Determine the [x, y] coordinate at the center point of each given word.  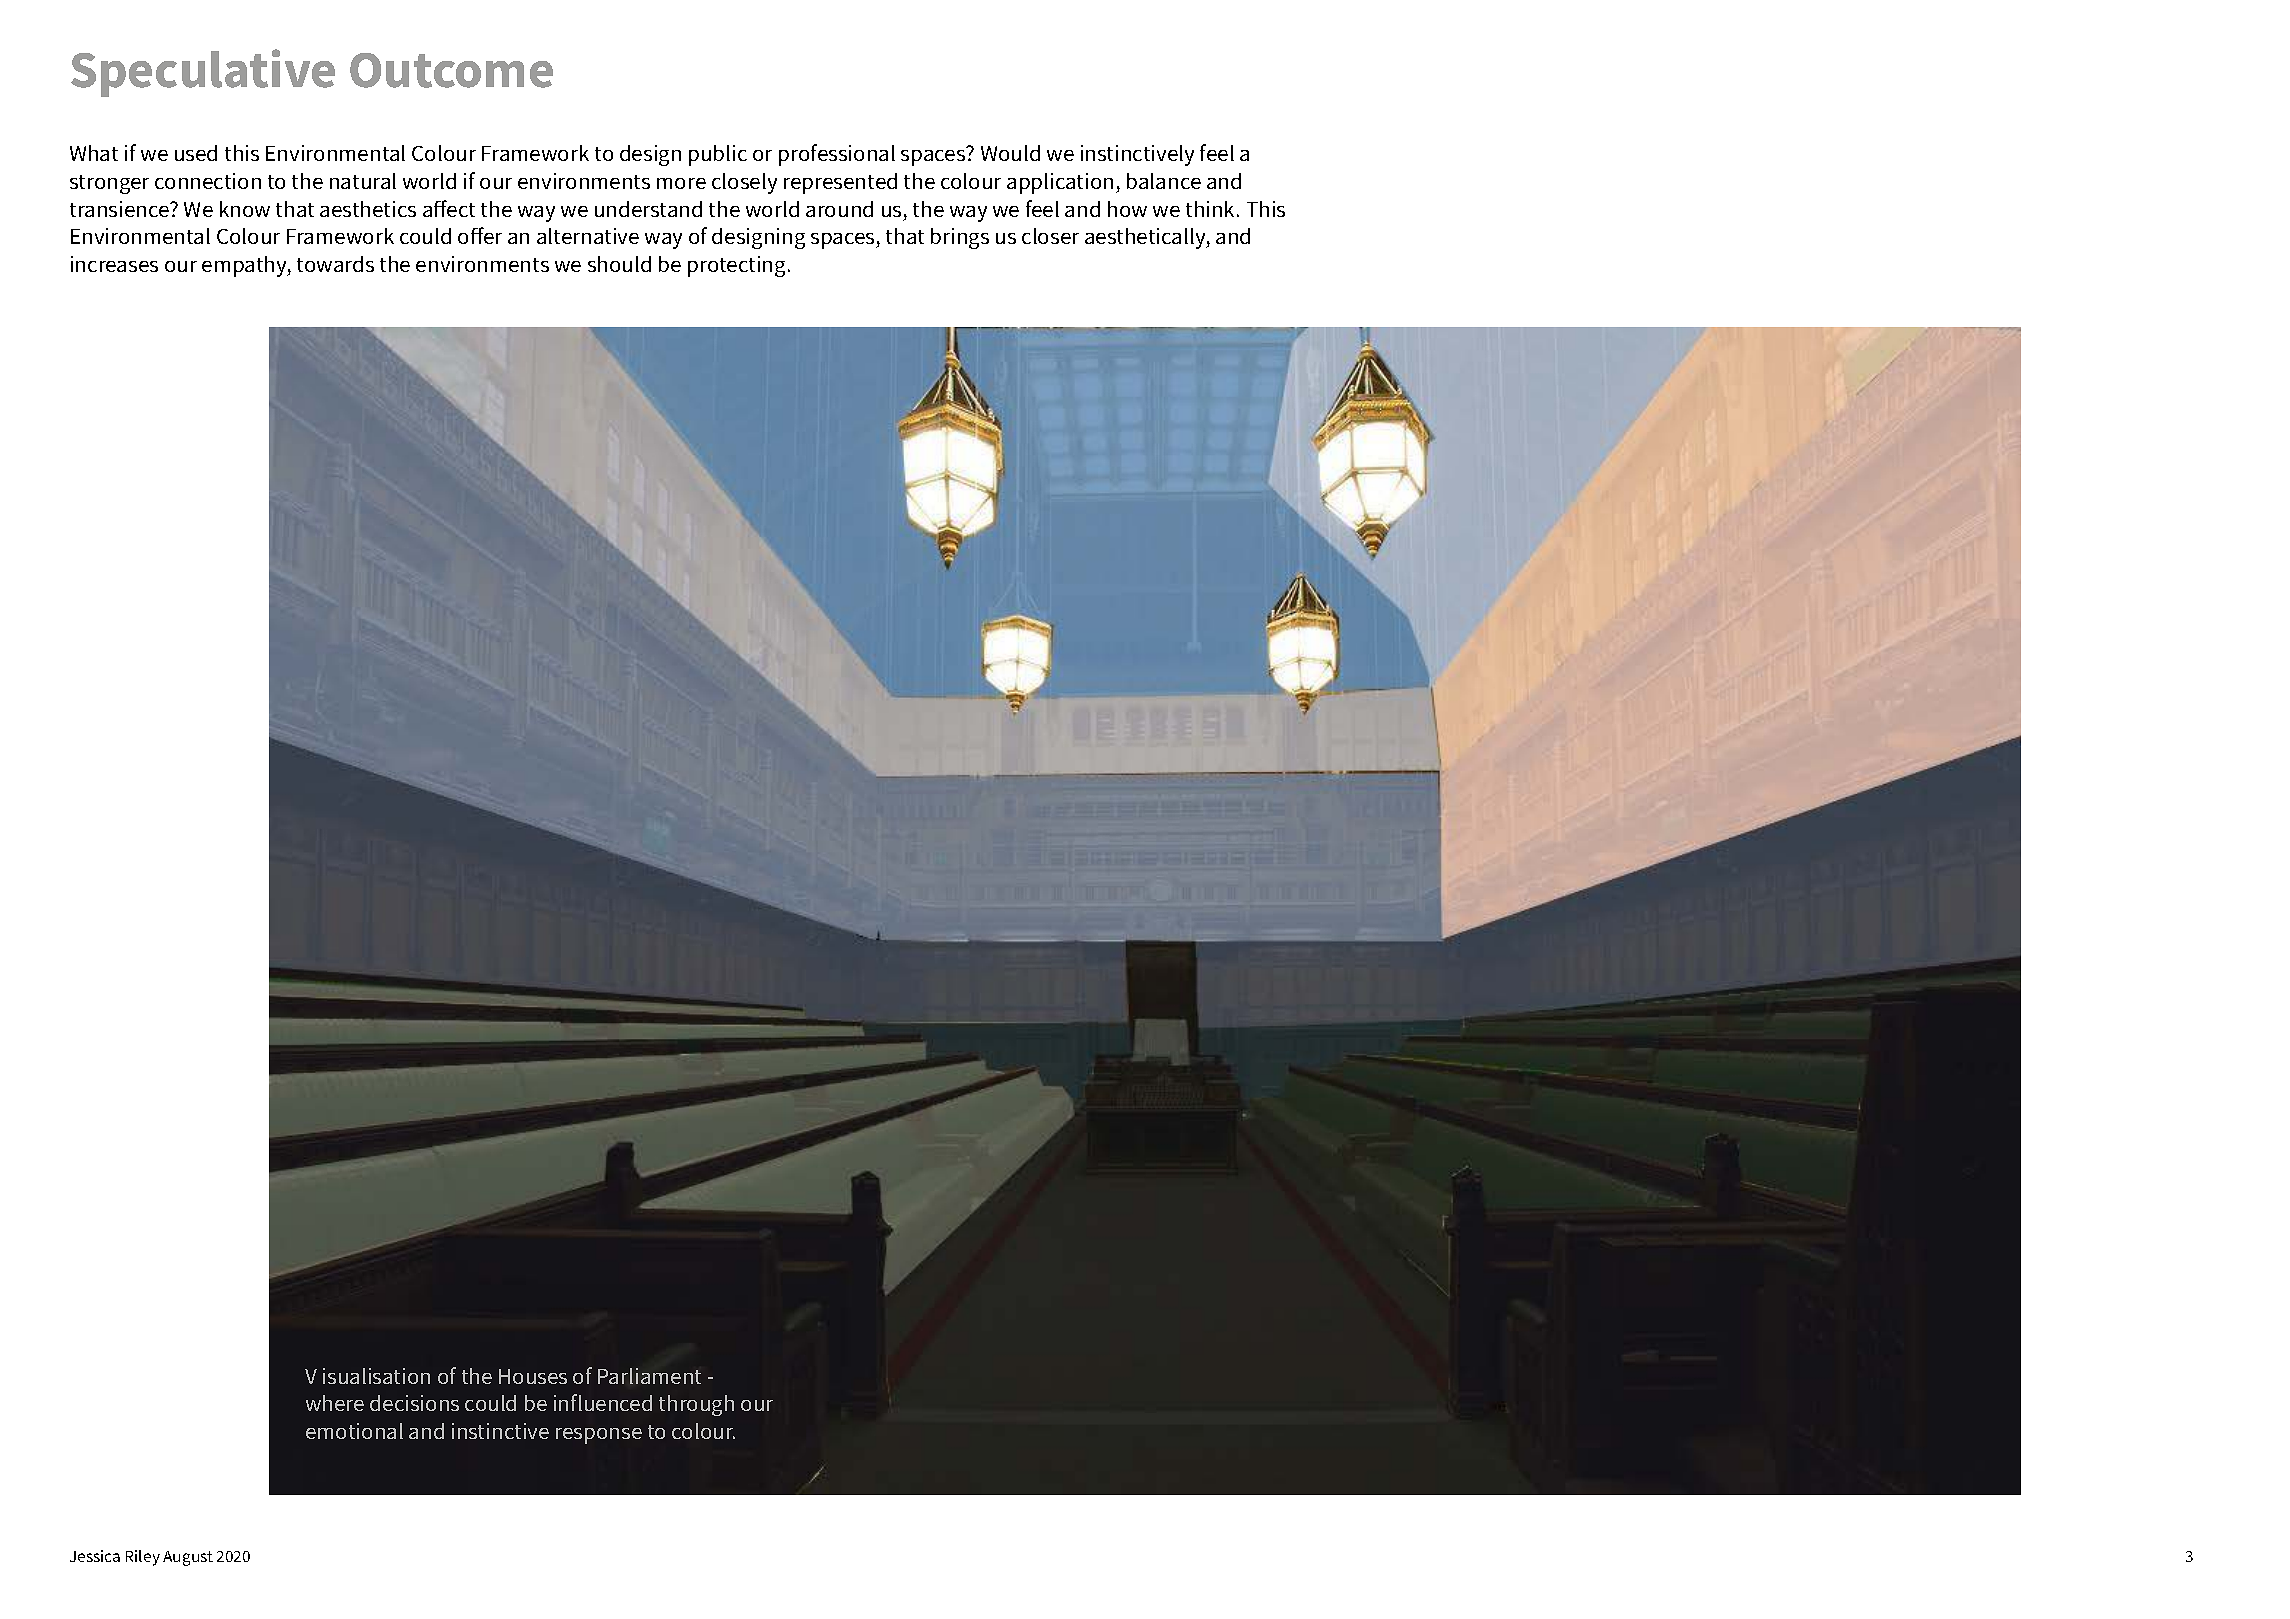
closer [1050, 236]
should [619, 264]
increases [114, 264]
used [196, 153]
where [335, 1403]
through [696, 1405]
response [599, 1436]
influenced [603, 1402]
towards [335, 264]
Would [1010, 153]
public [718, 155]
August [188, 1558]
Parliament [649, 1376]
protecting [736, 266]
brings [960, 238]
